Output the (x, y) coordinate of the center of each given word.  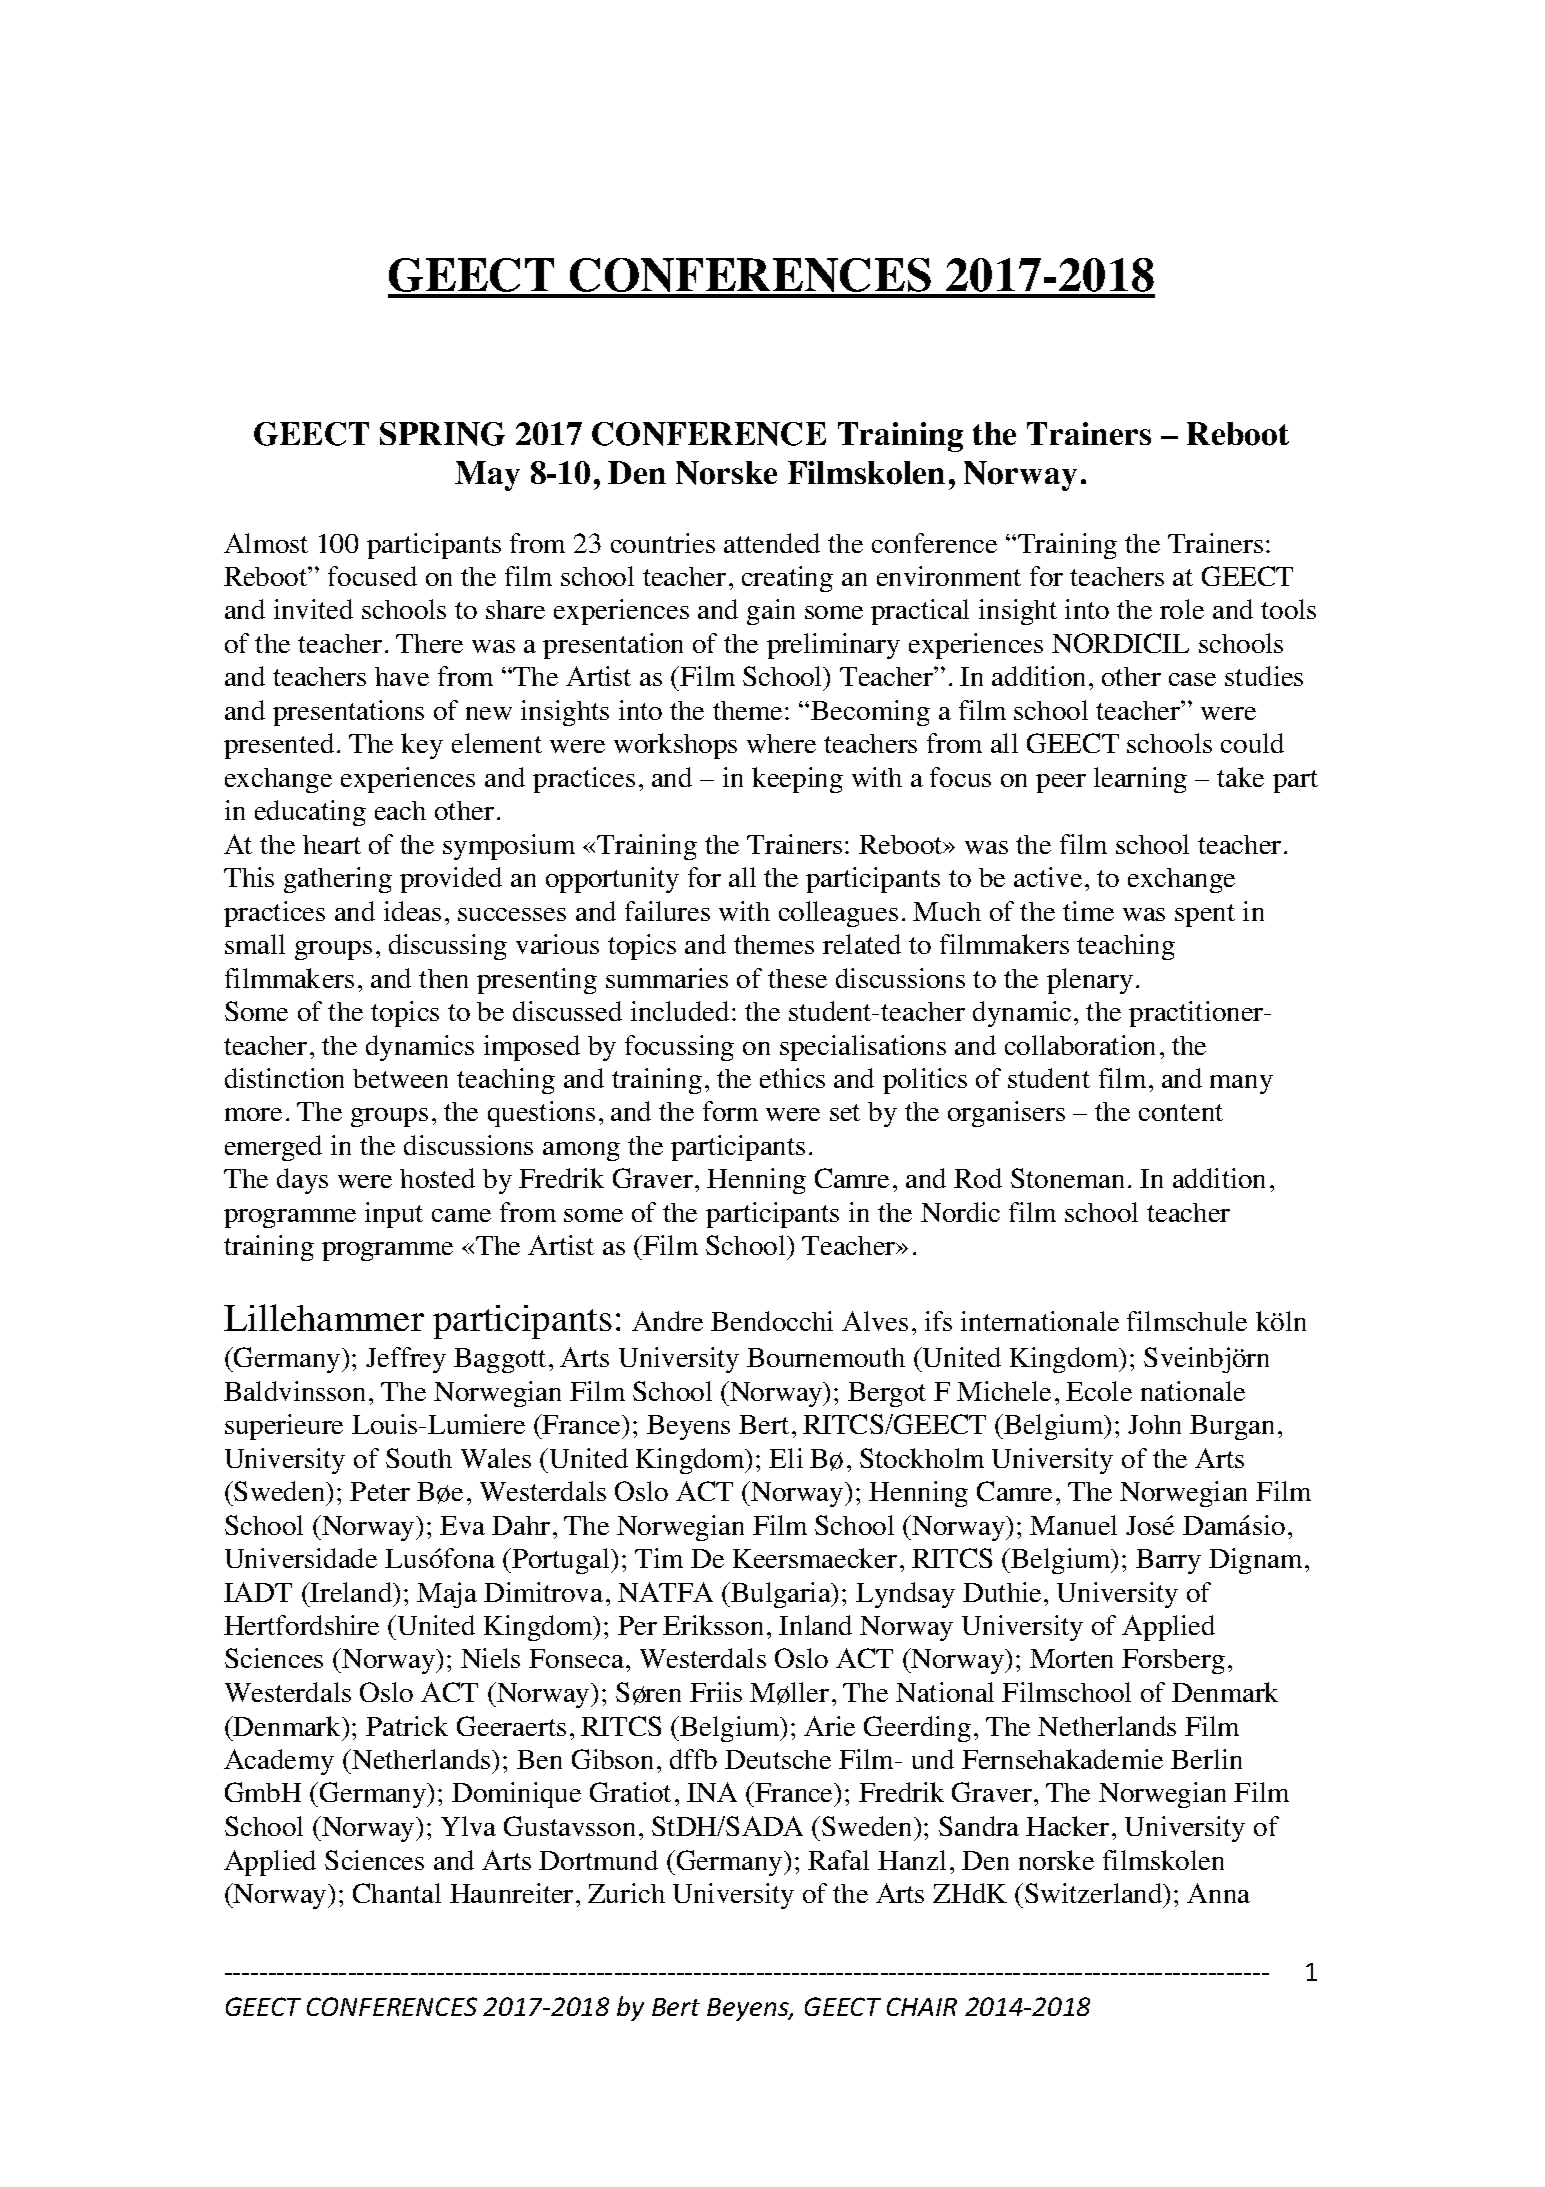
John (1154, 1424)
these (797, 978)
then (443, 978)
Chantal (397, 1893)
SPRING (442, 434)
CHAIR (922, 2006)
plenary (1090, 981)
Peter (380, 1491)
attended (772, 543)
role (1182, 609)
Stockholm (922, 1458)
